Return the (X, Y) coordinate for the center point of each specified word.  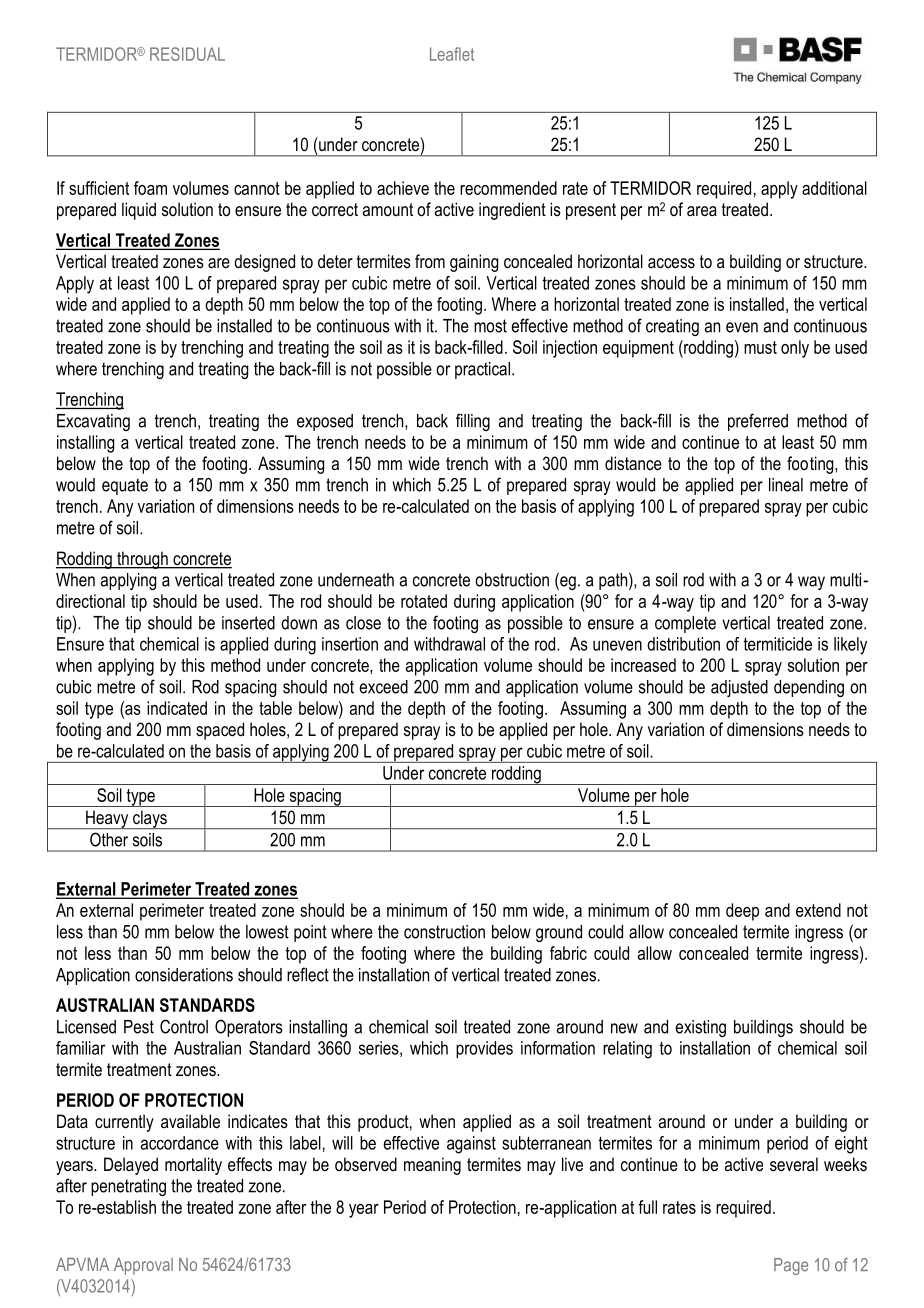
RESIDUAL (187, 54)
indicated (177, 708)
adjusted (739, 688)
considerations (184, 975)
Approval (143, 1266)
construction (444, 932)
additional (834, 188)
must (760, 347)
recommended (508, 188)
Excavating (93, 422)
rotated (424, 601)
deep (742, 912)
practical (482, 370)
